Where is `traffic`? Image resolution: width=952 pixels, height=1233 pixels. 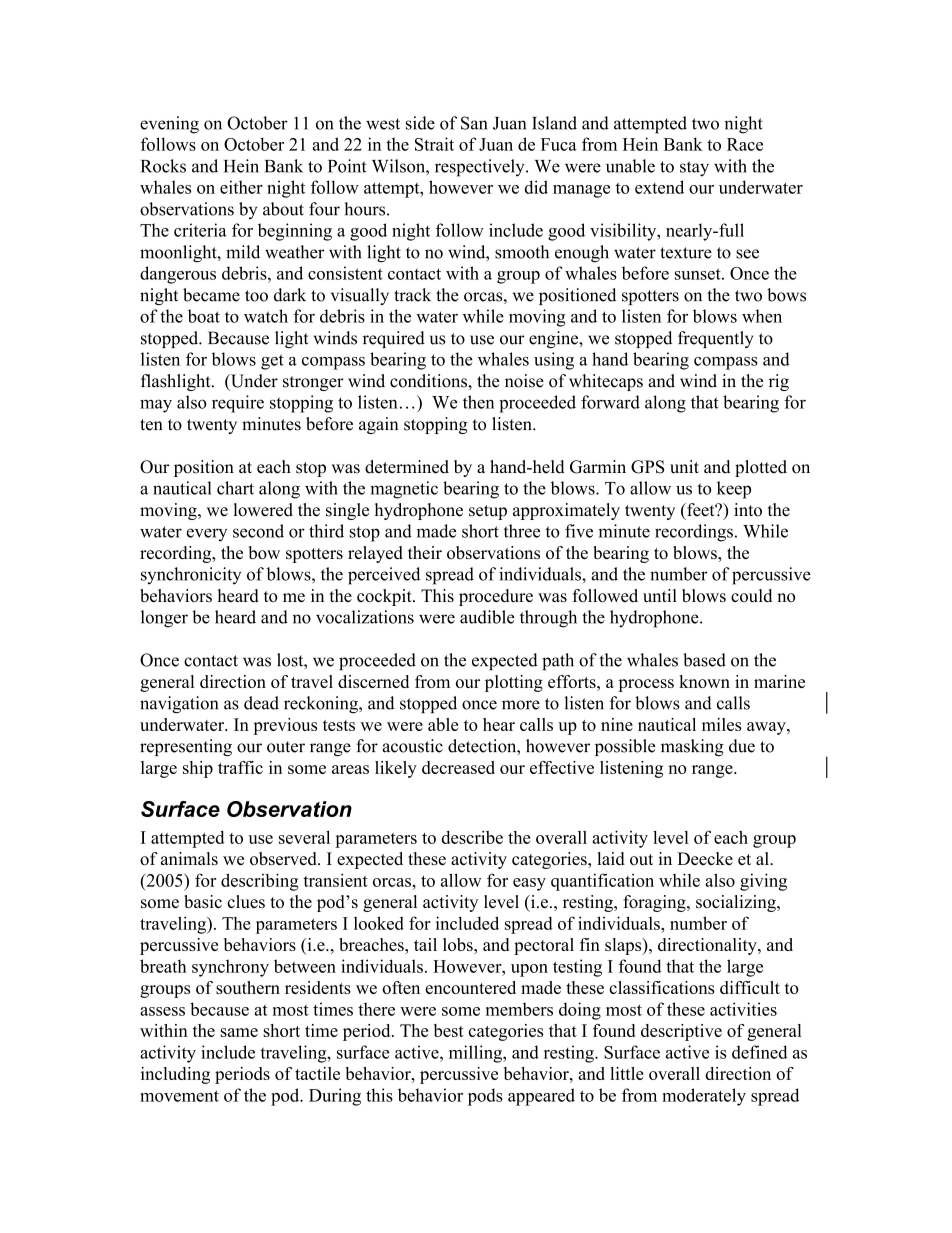 traffic is located at coordinates (240, 767).
